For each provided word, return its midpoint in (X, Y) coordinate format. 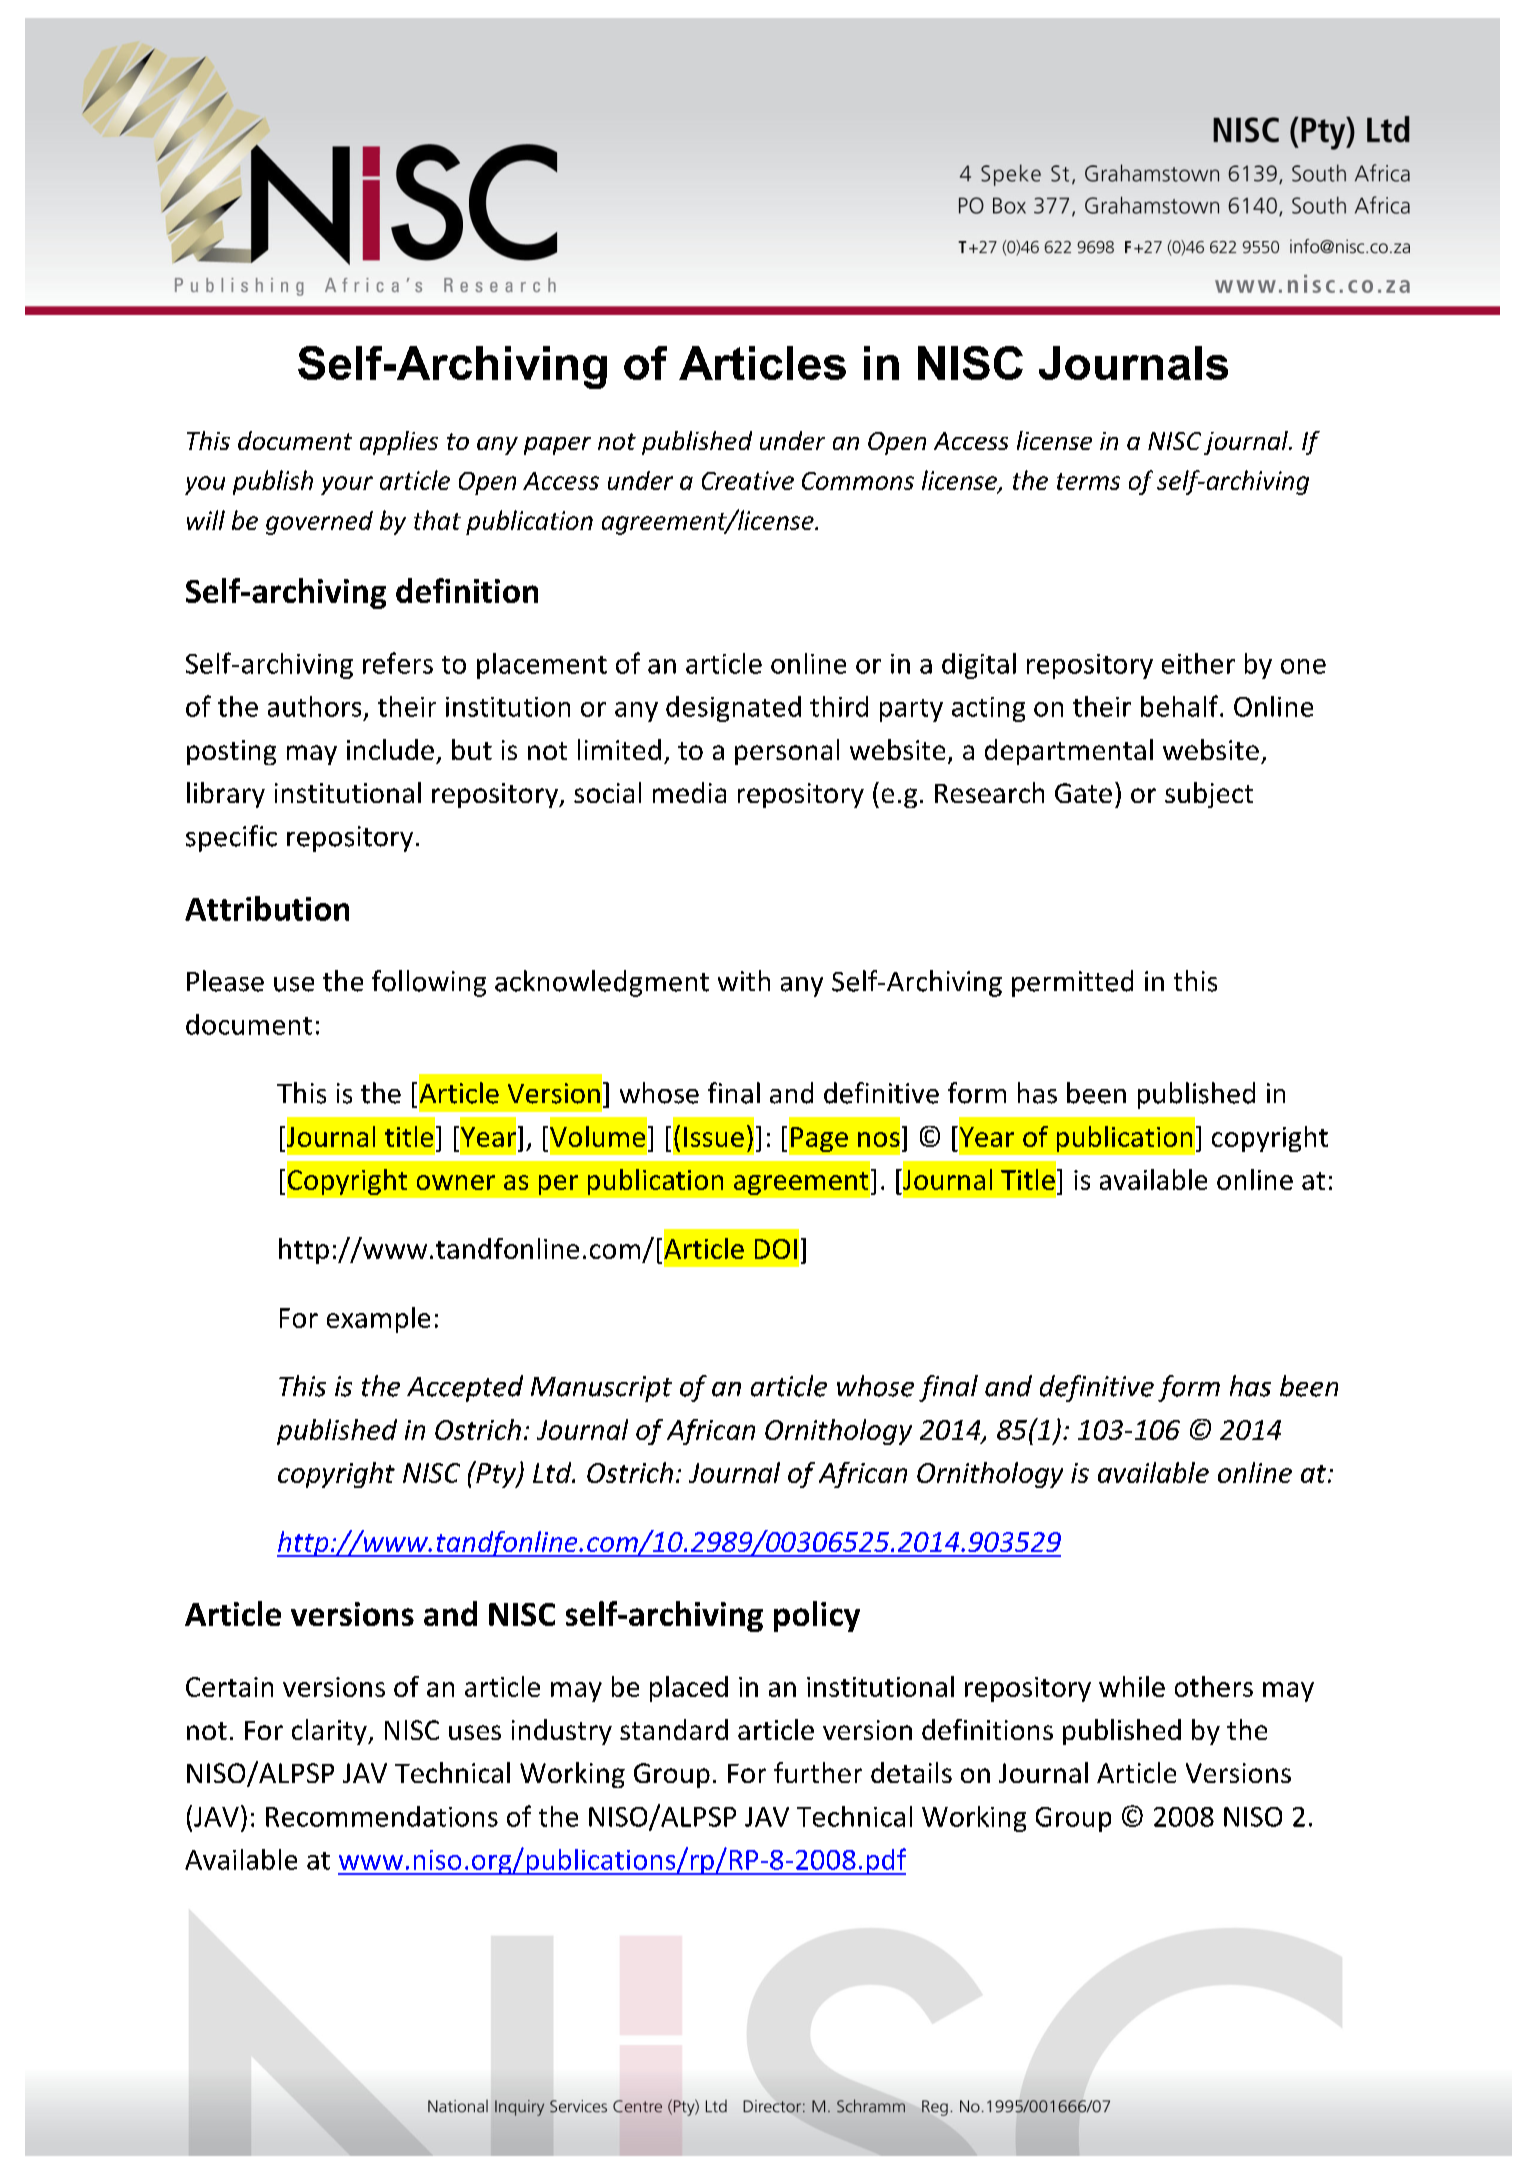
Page (819, 1139)
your (347, 485)
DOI (776, 1249)
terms (1088, 481)
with (744, 980)
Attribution (267, 908)
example (378, 1320)
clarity (330, 1732)
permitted (1072, 983)
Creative (748, 480)
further (818, 1772)
